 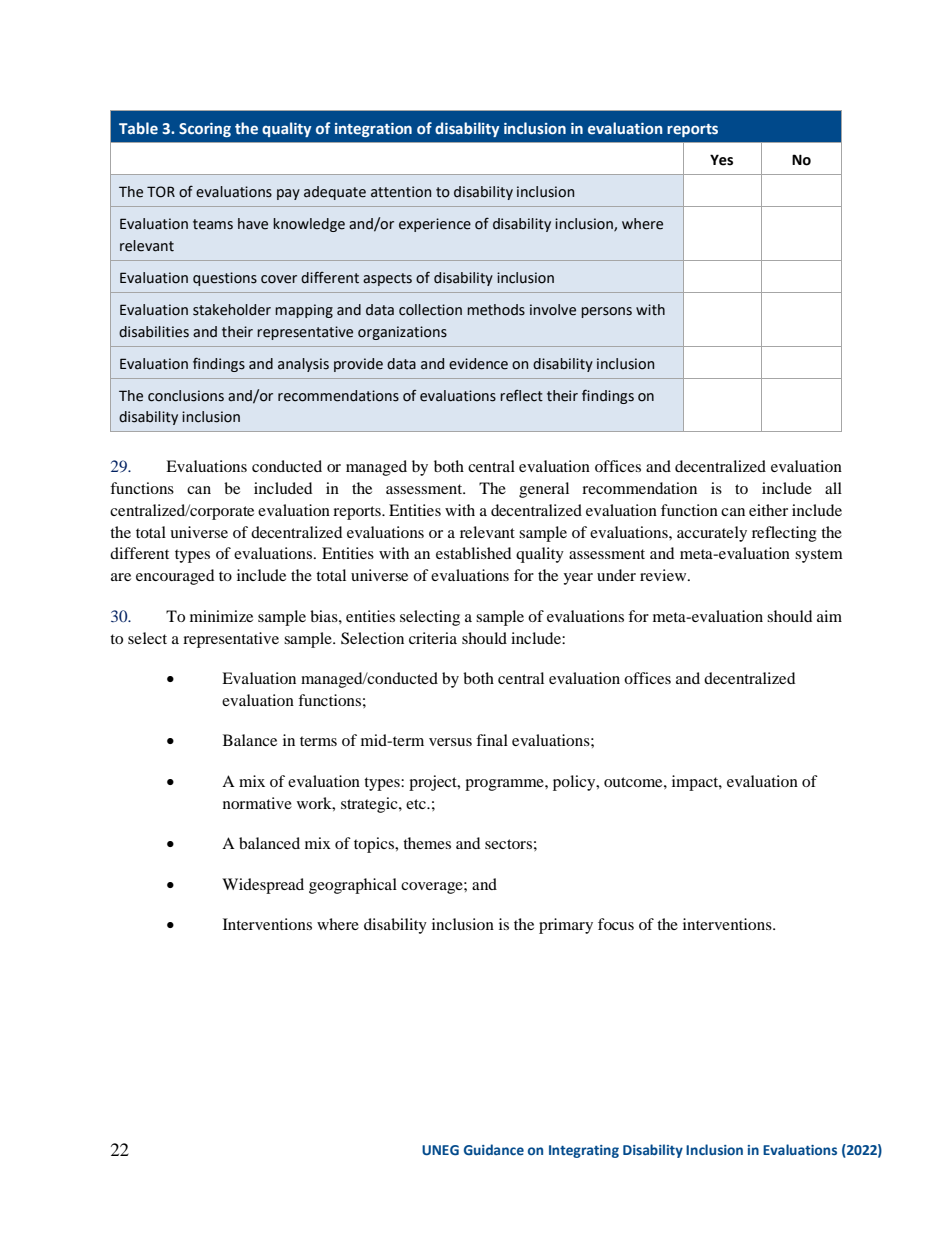 What do you see at coordinates (505, 785) in the image?
I see `programme` at bounding box center [505, 785].
